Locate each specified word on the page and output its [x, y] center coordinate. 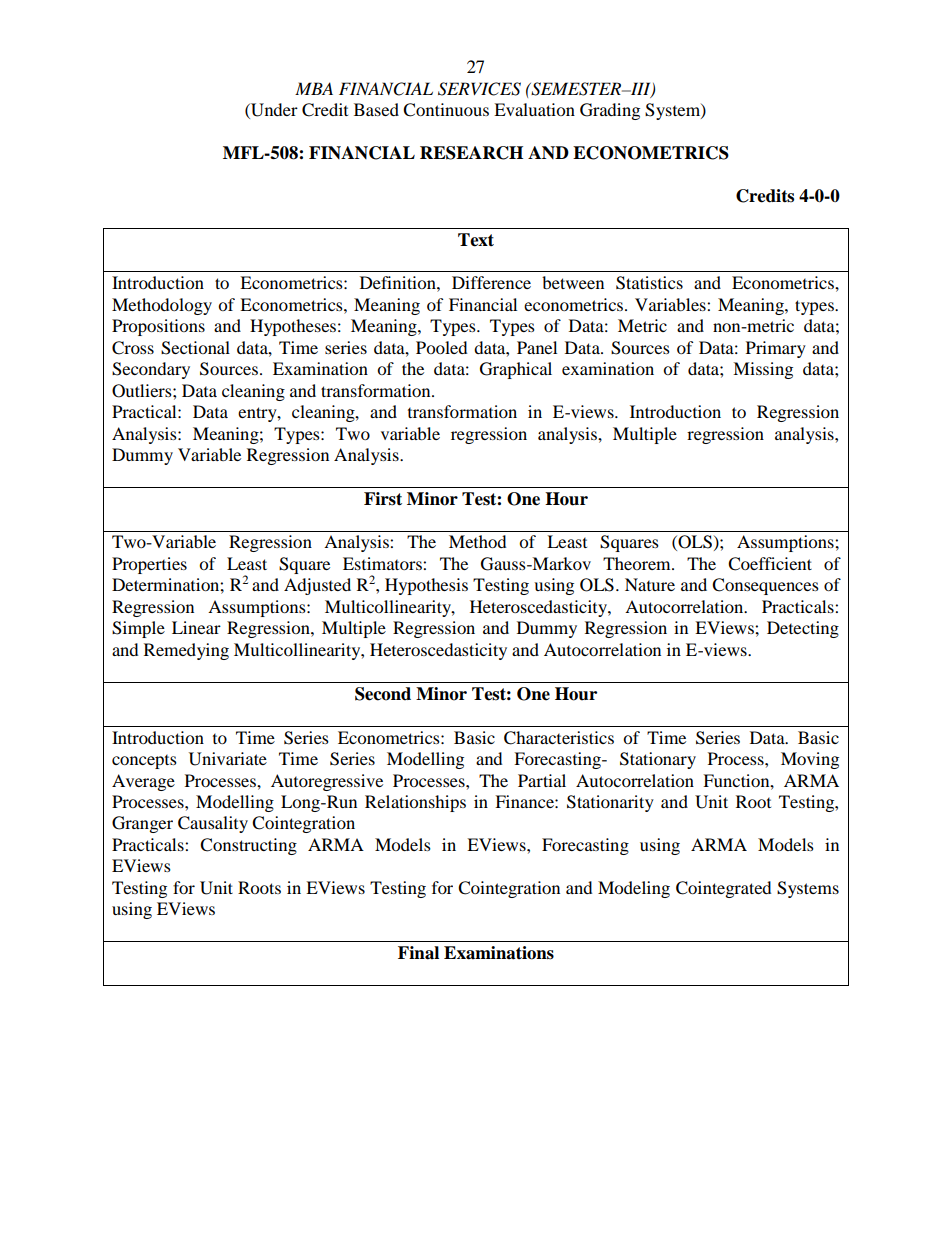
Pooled [441, 347]
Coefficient [770, 564]
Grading [610, 111]
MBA [314, 88]
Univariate [228, 759]
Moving [810, 760]
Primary [776, 349]
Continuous [446, 110]
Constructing [248, 846]
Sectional [195, 348]
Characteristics [559, 738]
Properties [149, 565]
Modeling [634, 889]
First [383, 499]
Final [418, 953]
